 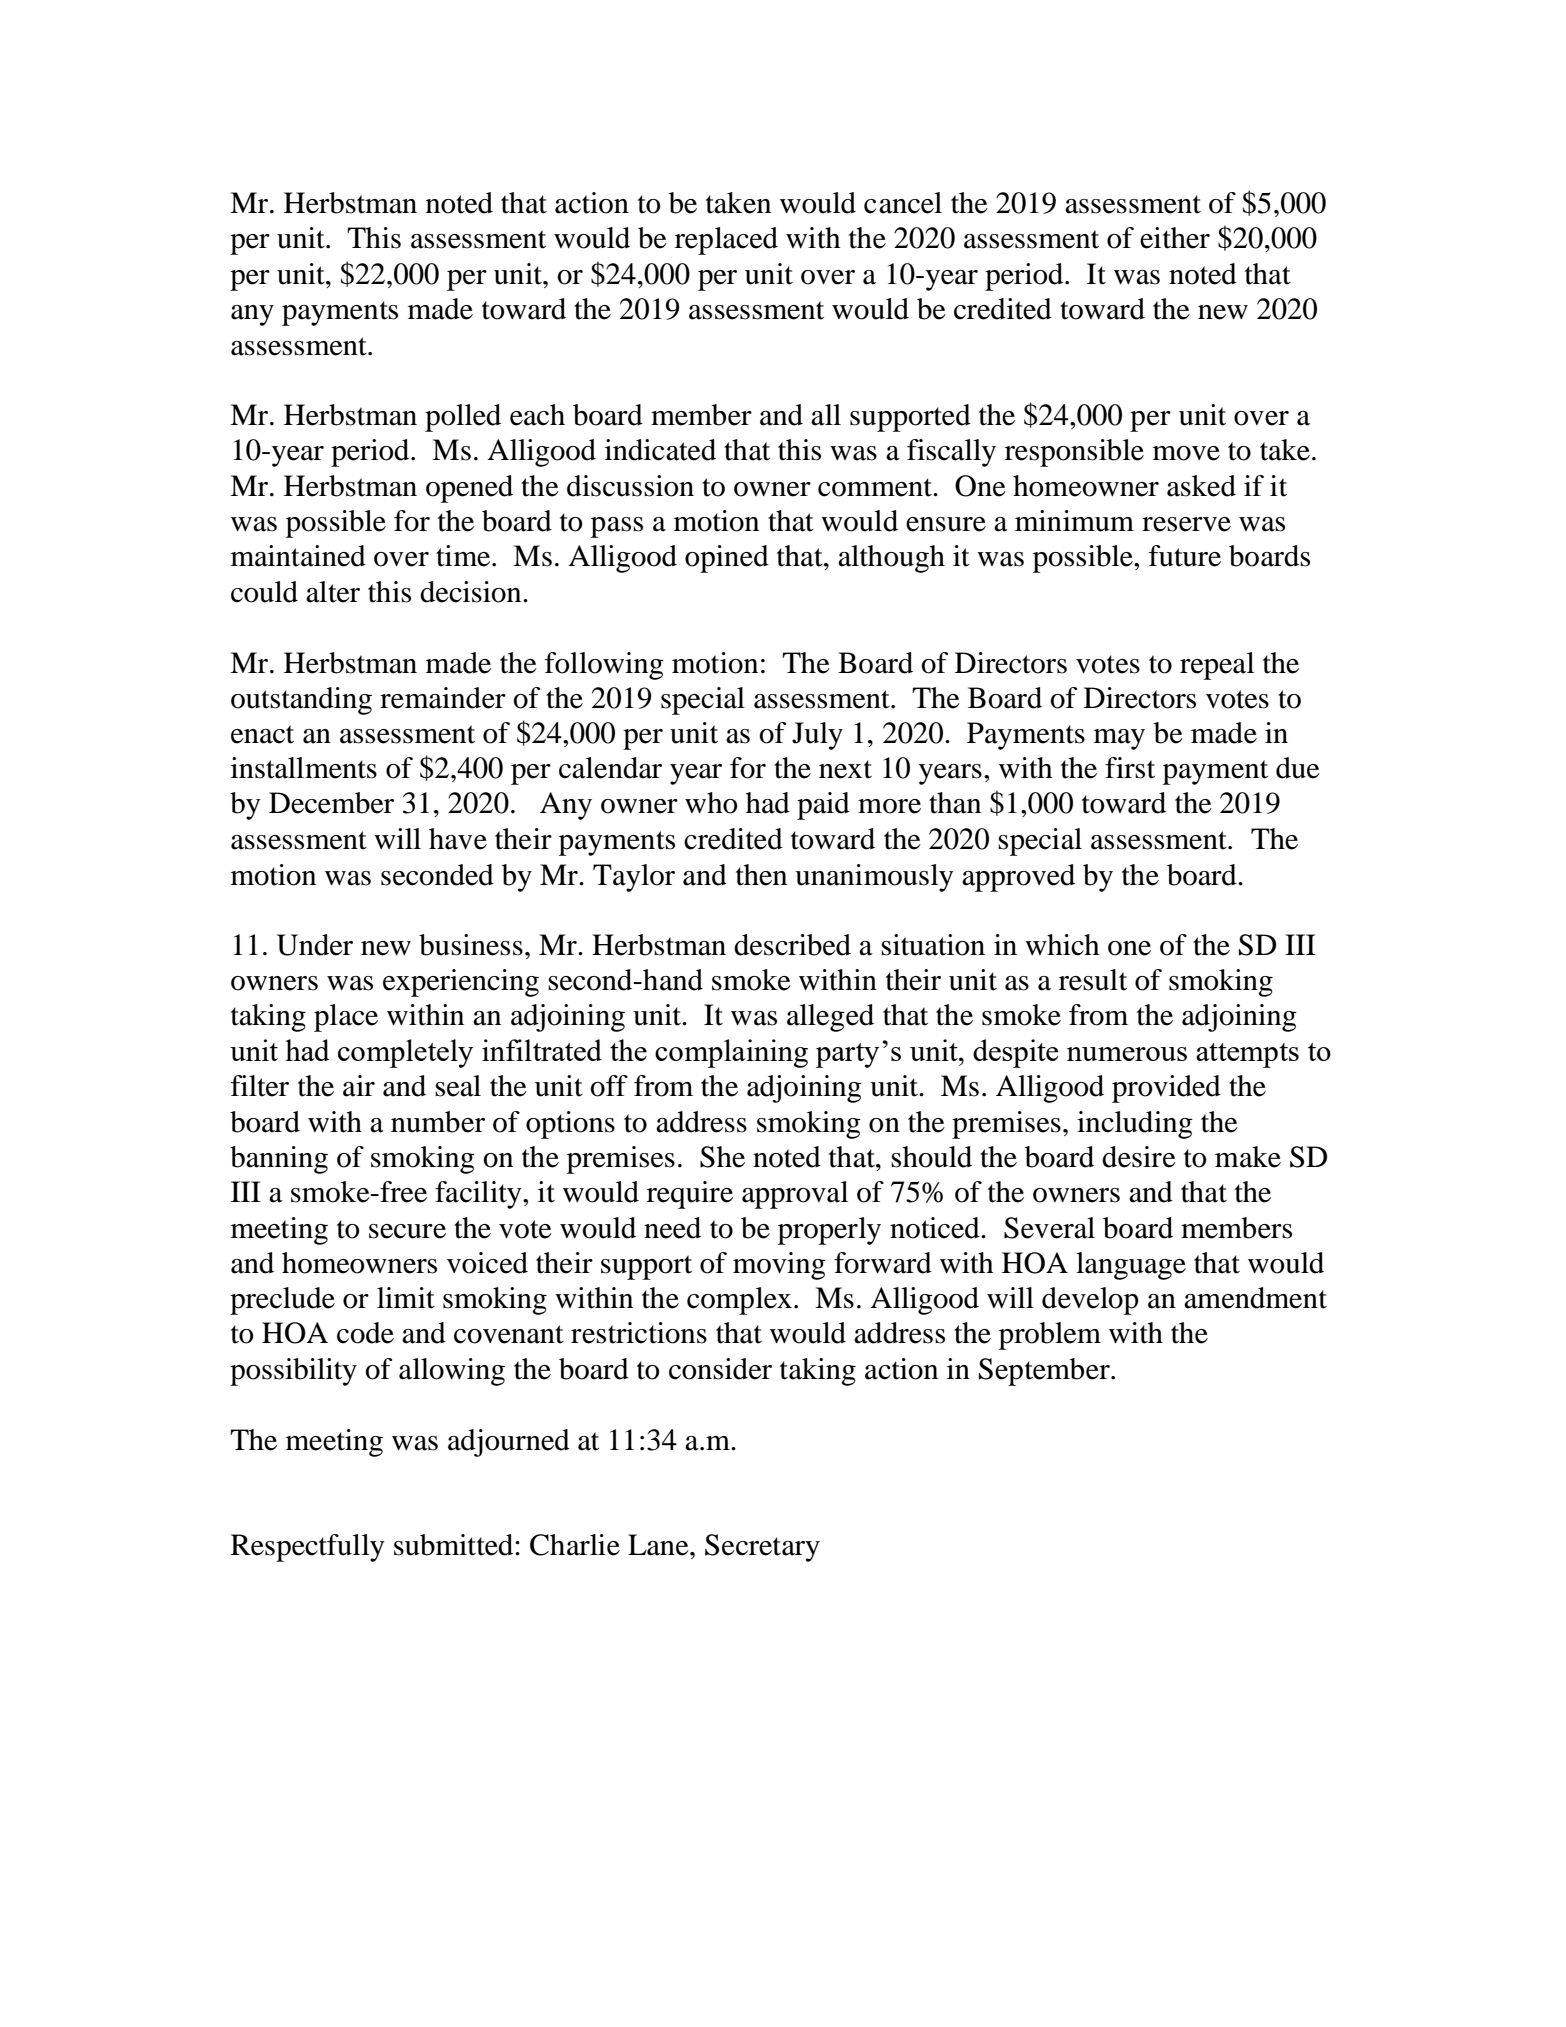 I want to click on air, so click(x=359, y=1086).
